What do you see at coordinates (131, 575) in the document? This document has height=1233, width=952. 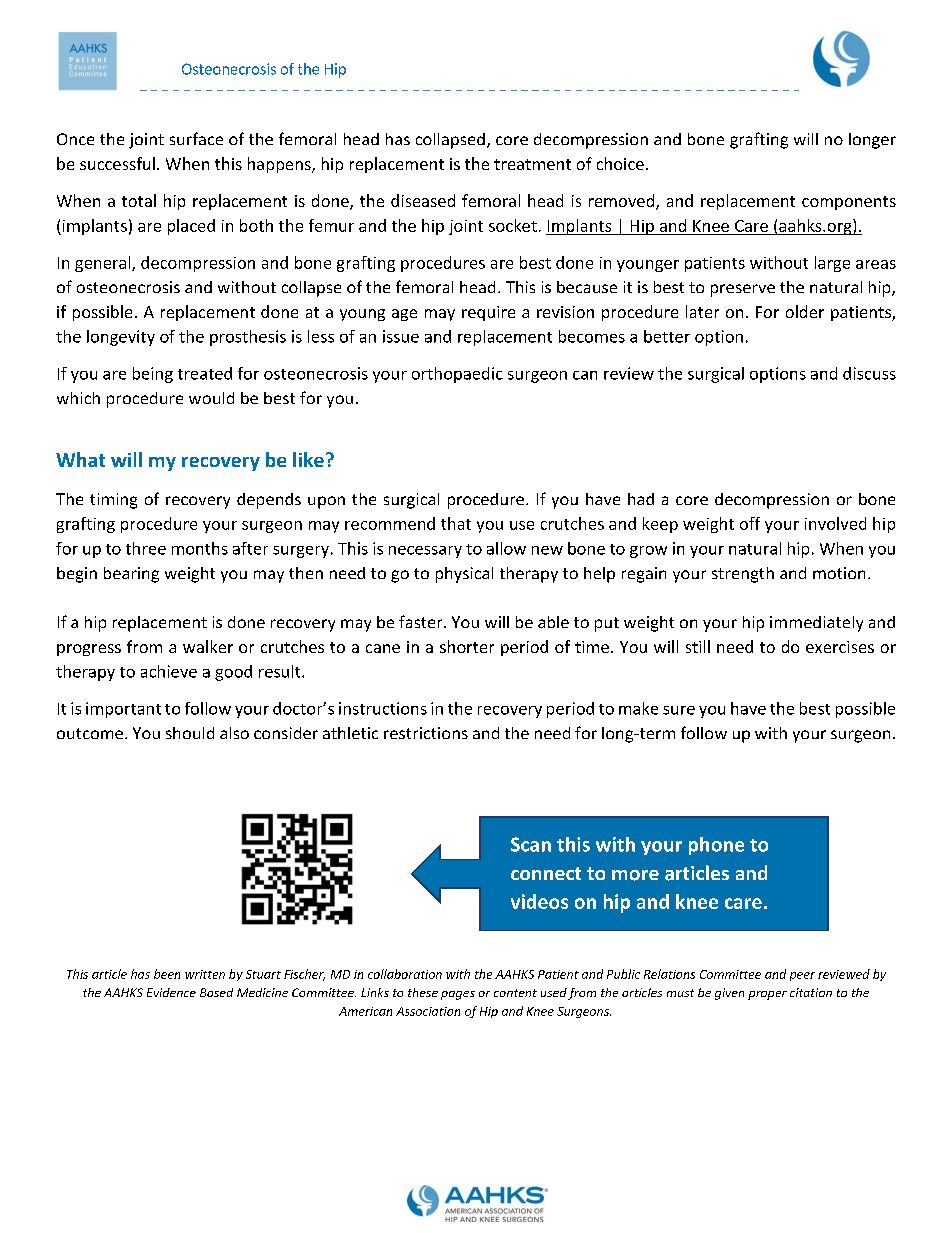 I see `bearing` at bounding box center [131, 575].
